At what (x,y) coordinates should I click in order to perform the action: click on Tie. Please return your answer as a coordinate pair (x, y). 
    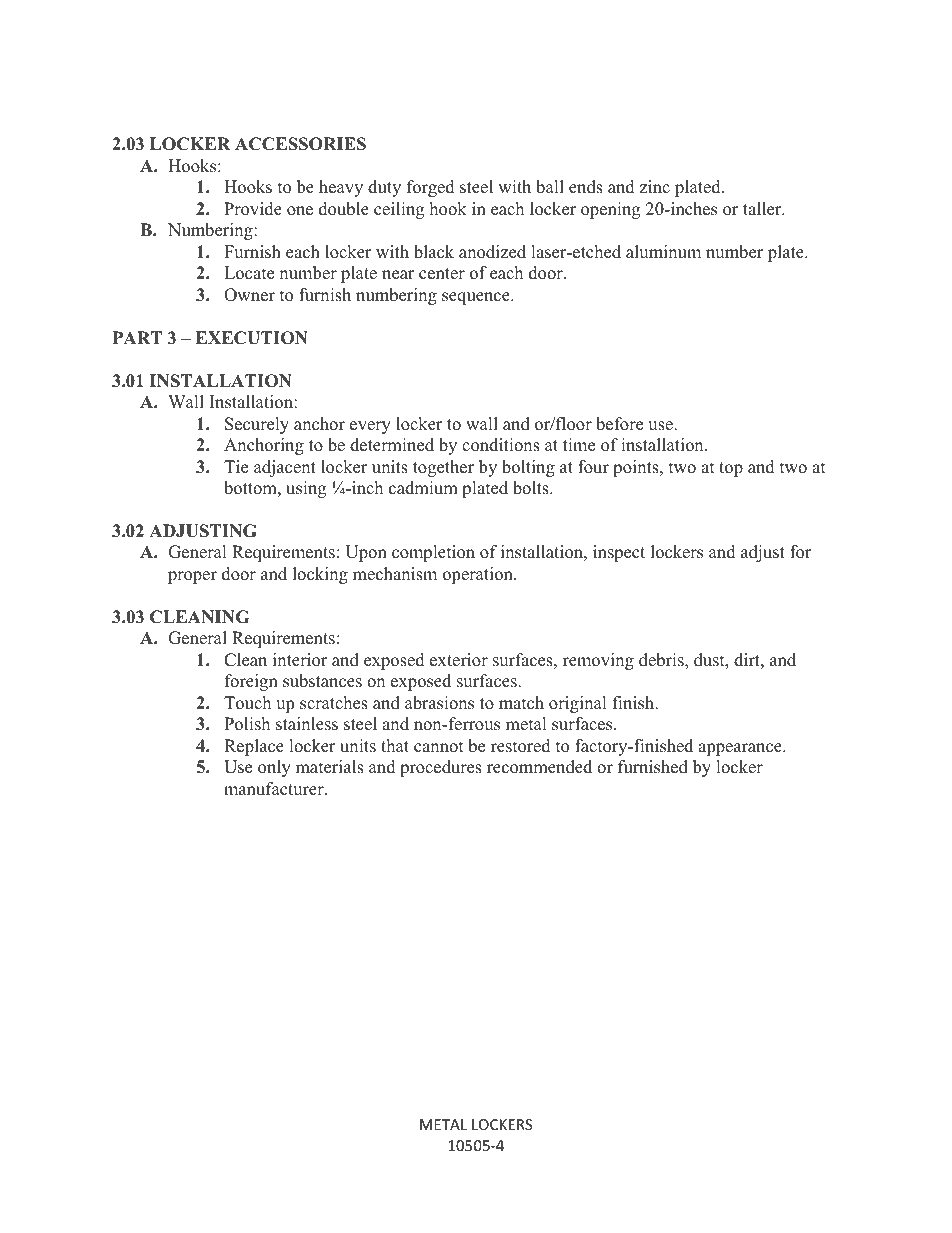
    Looking at the image, I should click on (236, 467).
